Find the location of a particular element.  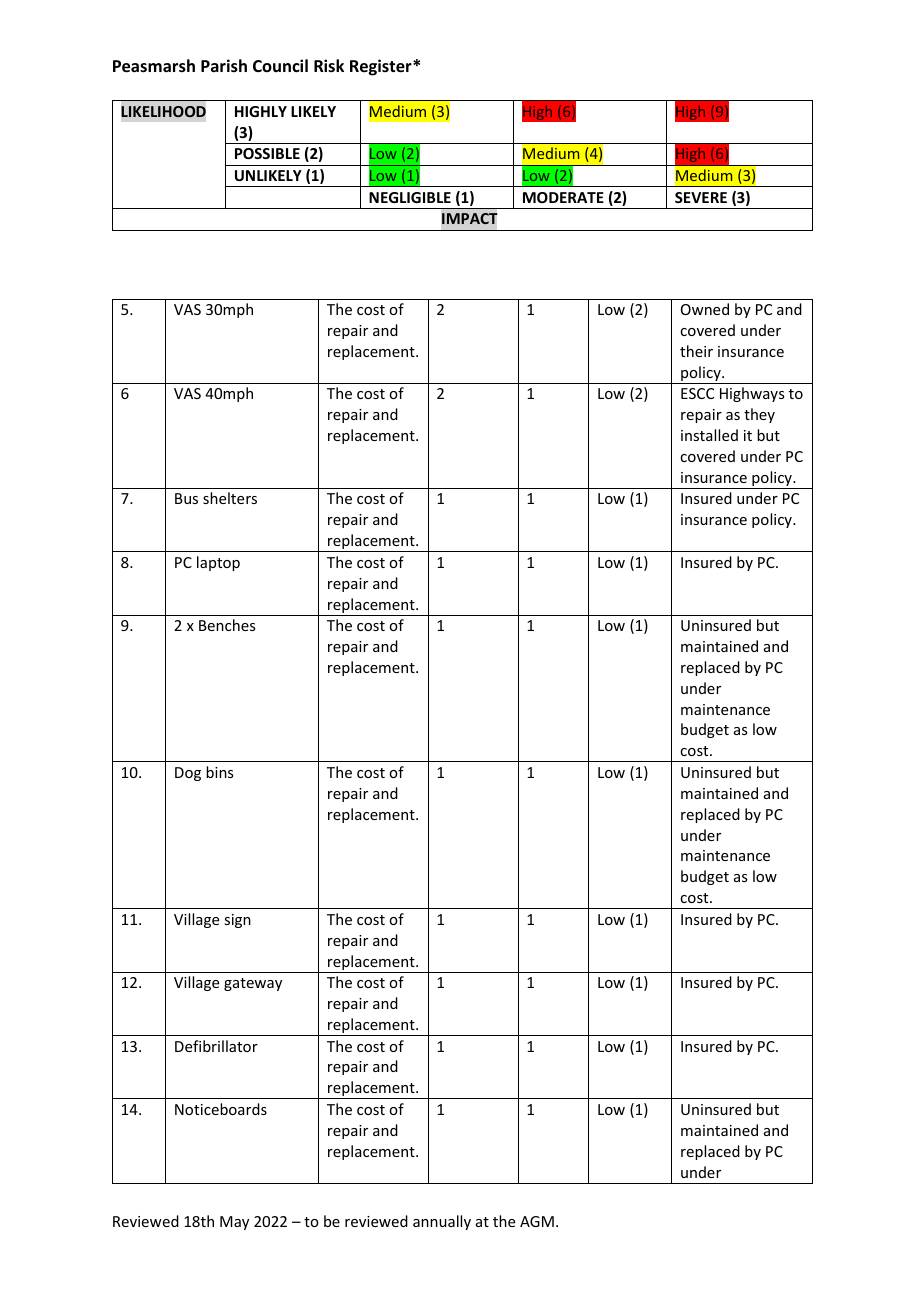

SEVERE is located at coordinates (701, 197).
